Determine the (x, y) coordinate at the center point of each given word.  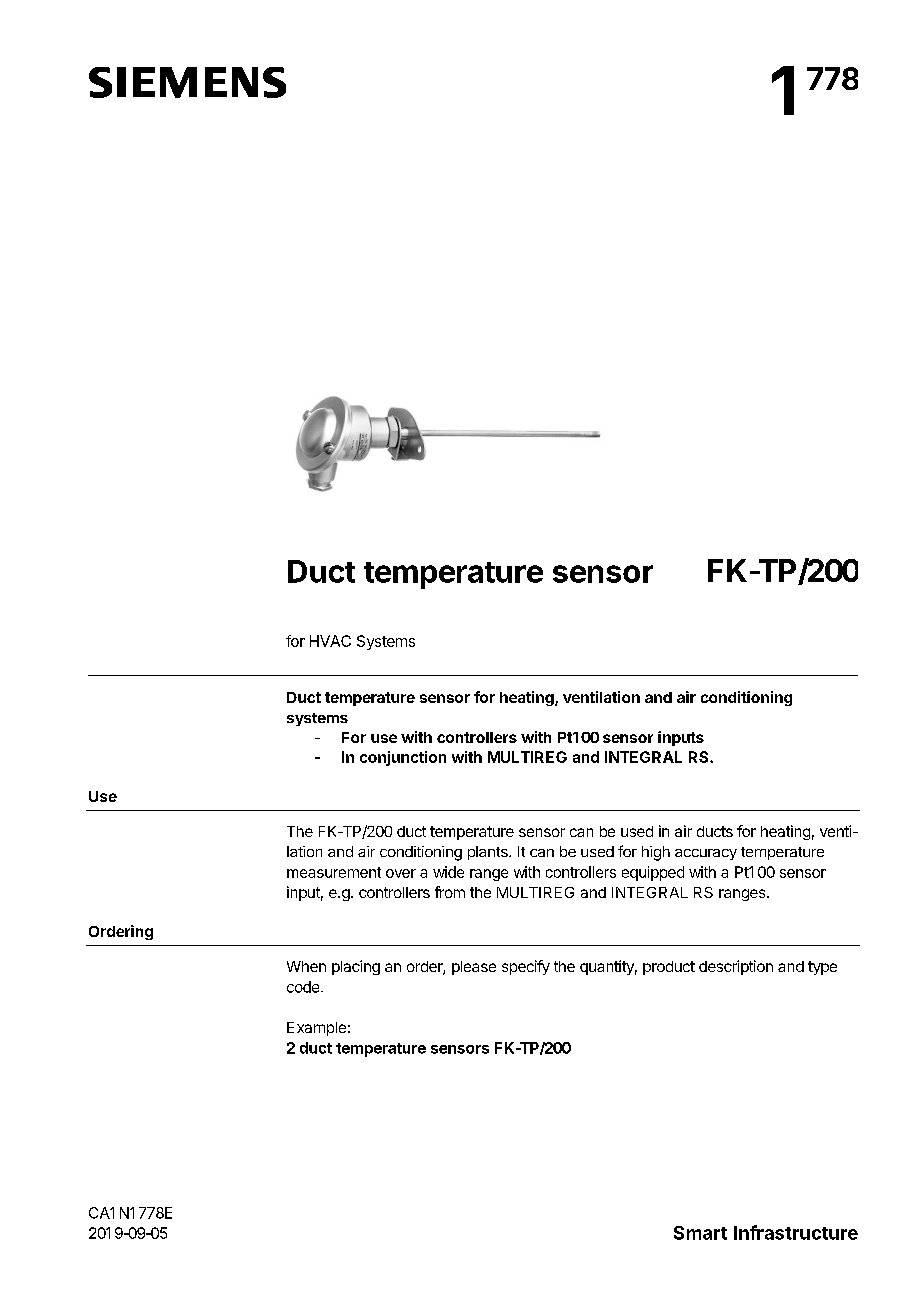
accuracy (706, 854)
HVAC (330, 641)
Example (316, 1029)
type (822, 968)
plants (489, 853)
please (474, 968)
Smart (700, 1233)
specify (526, 967)
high (656, 853)
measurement (334, 872)
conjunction (403, 758)
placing (356, 967)
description (736, 967)
